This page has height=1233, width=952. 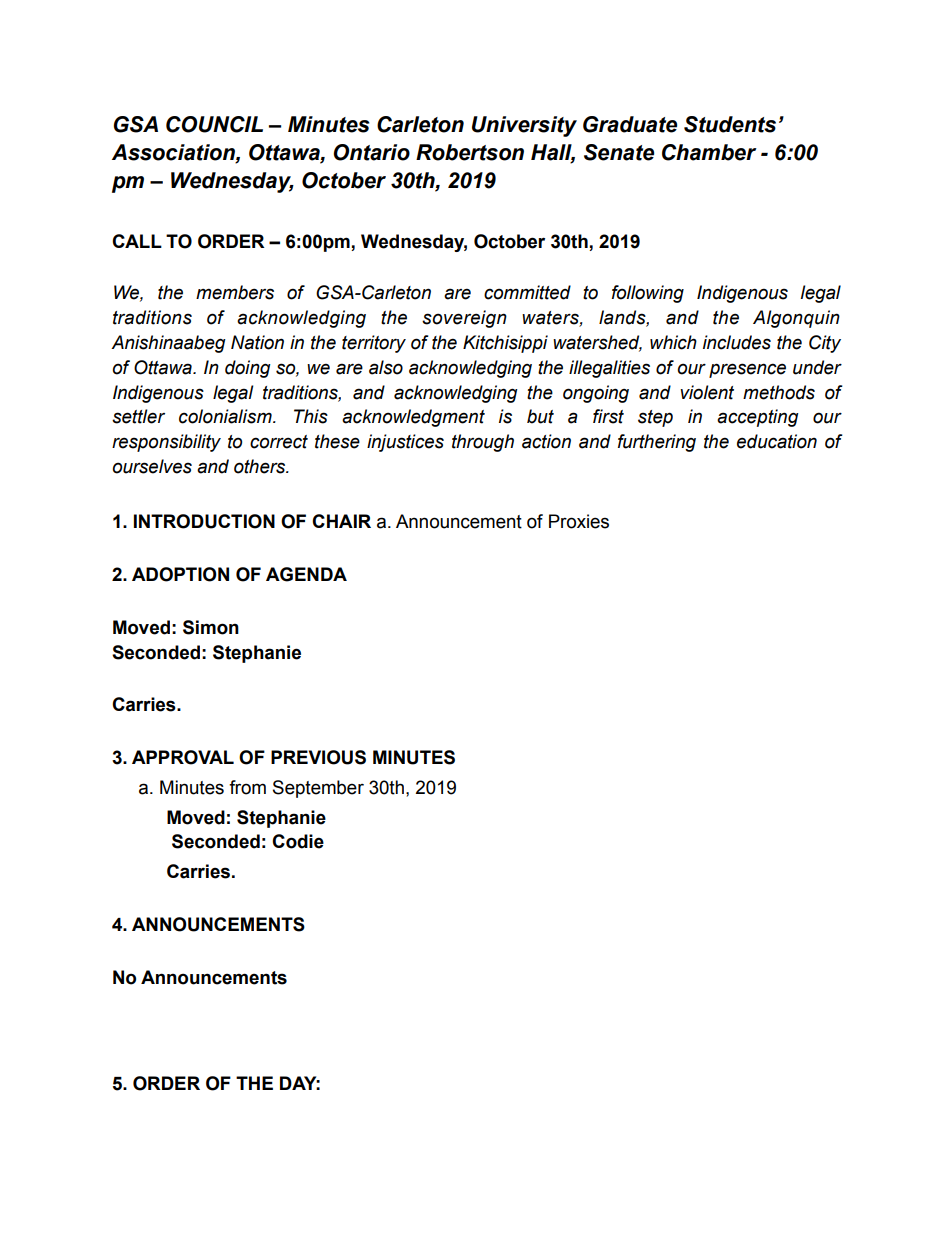 What do you see at coordinates (464, 319) in the page?
I see `sovereign` at bounding box center [464, 319].
